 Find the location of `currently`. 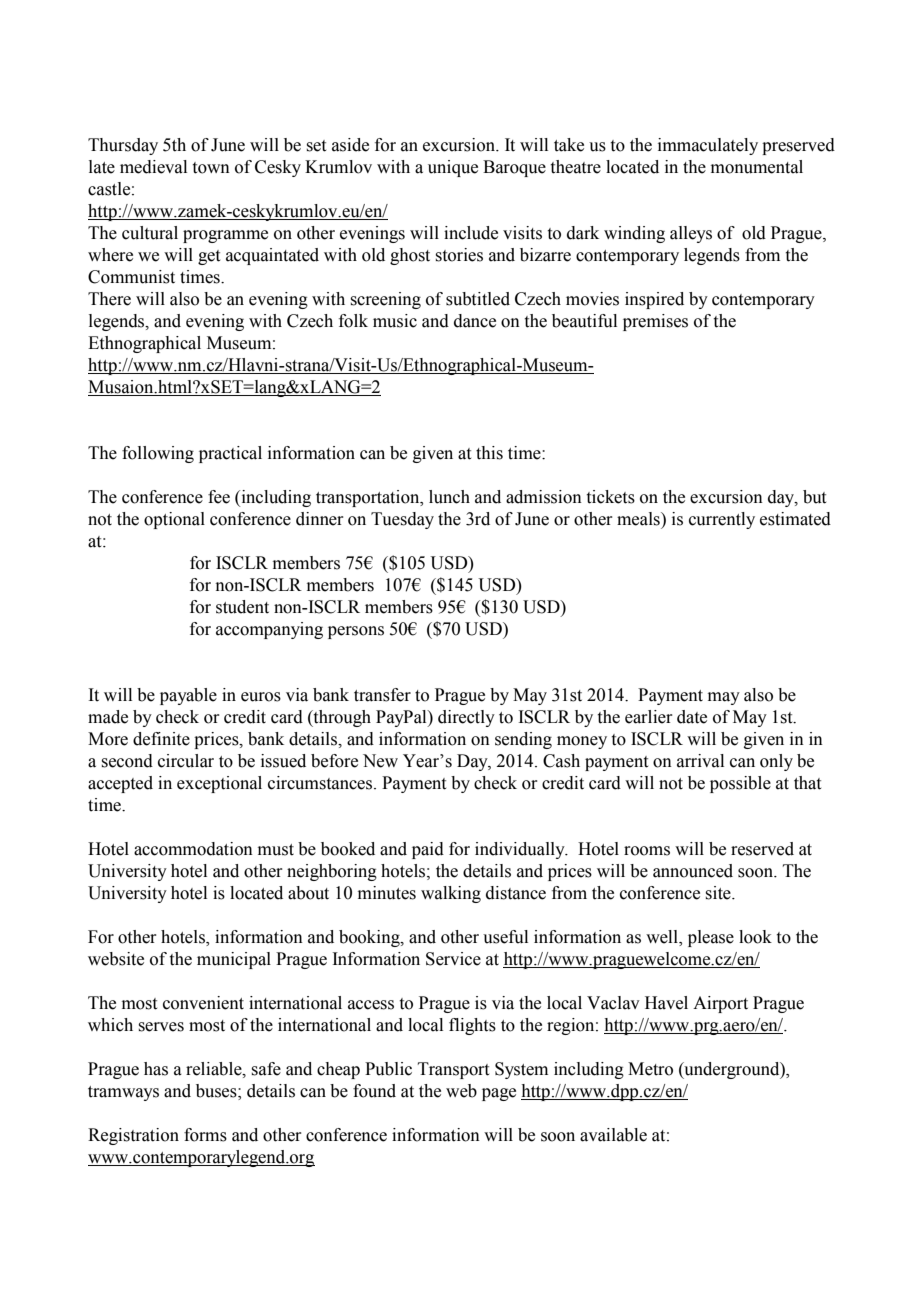

currently is located at coordinates (722, 520).
